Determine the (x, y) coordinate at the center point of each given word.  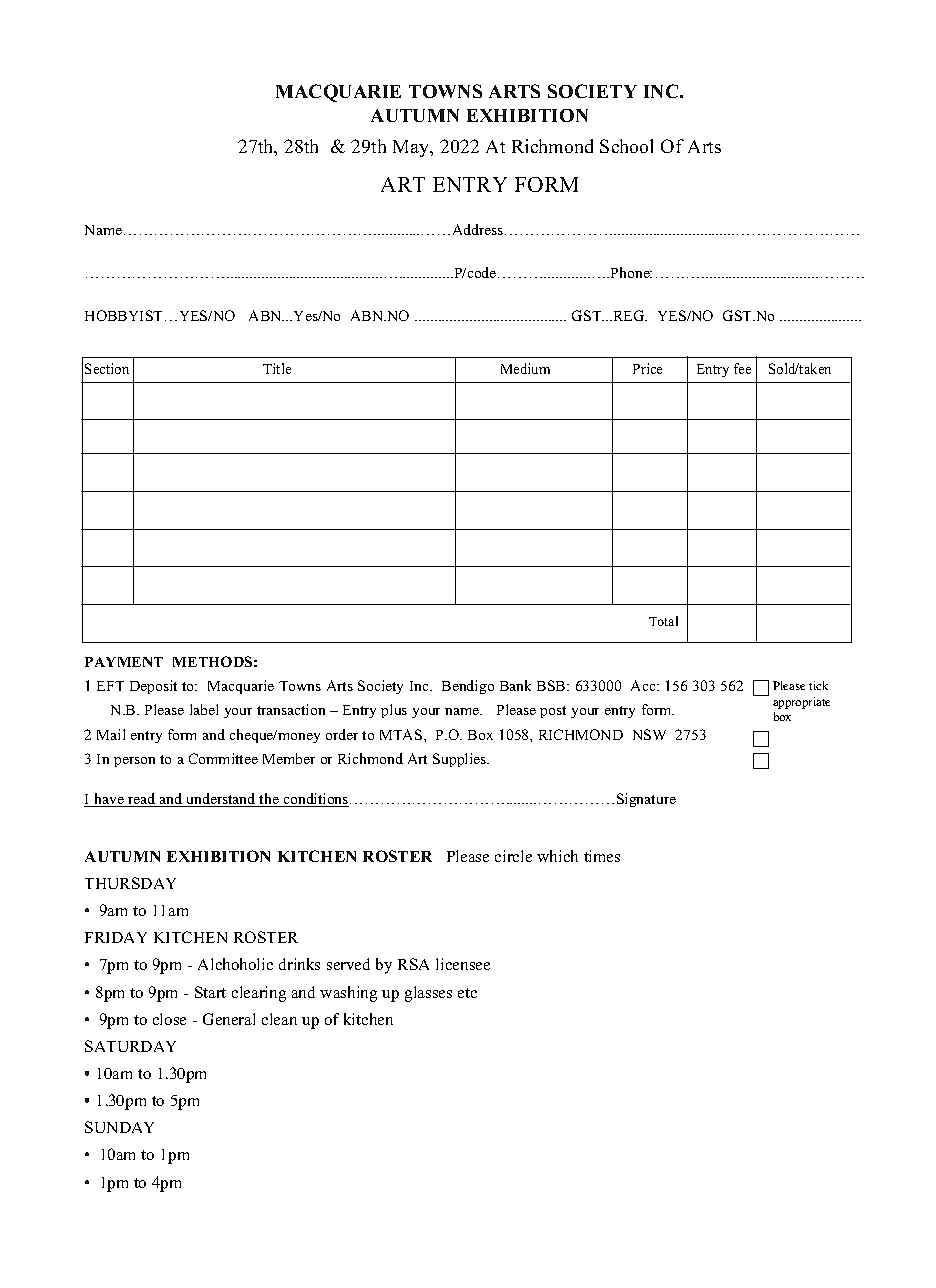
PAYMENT (124, 662)
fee (742, 368)
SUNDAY (119, 1127)
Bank (515, 685)
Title (277, 368)
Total (663, 621)
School (626, 146)
